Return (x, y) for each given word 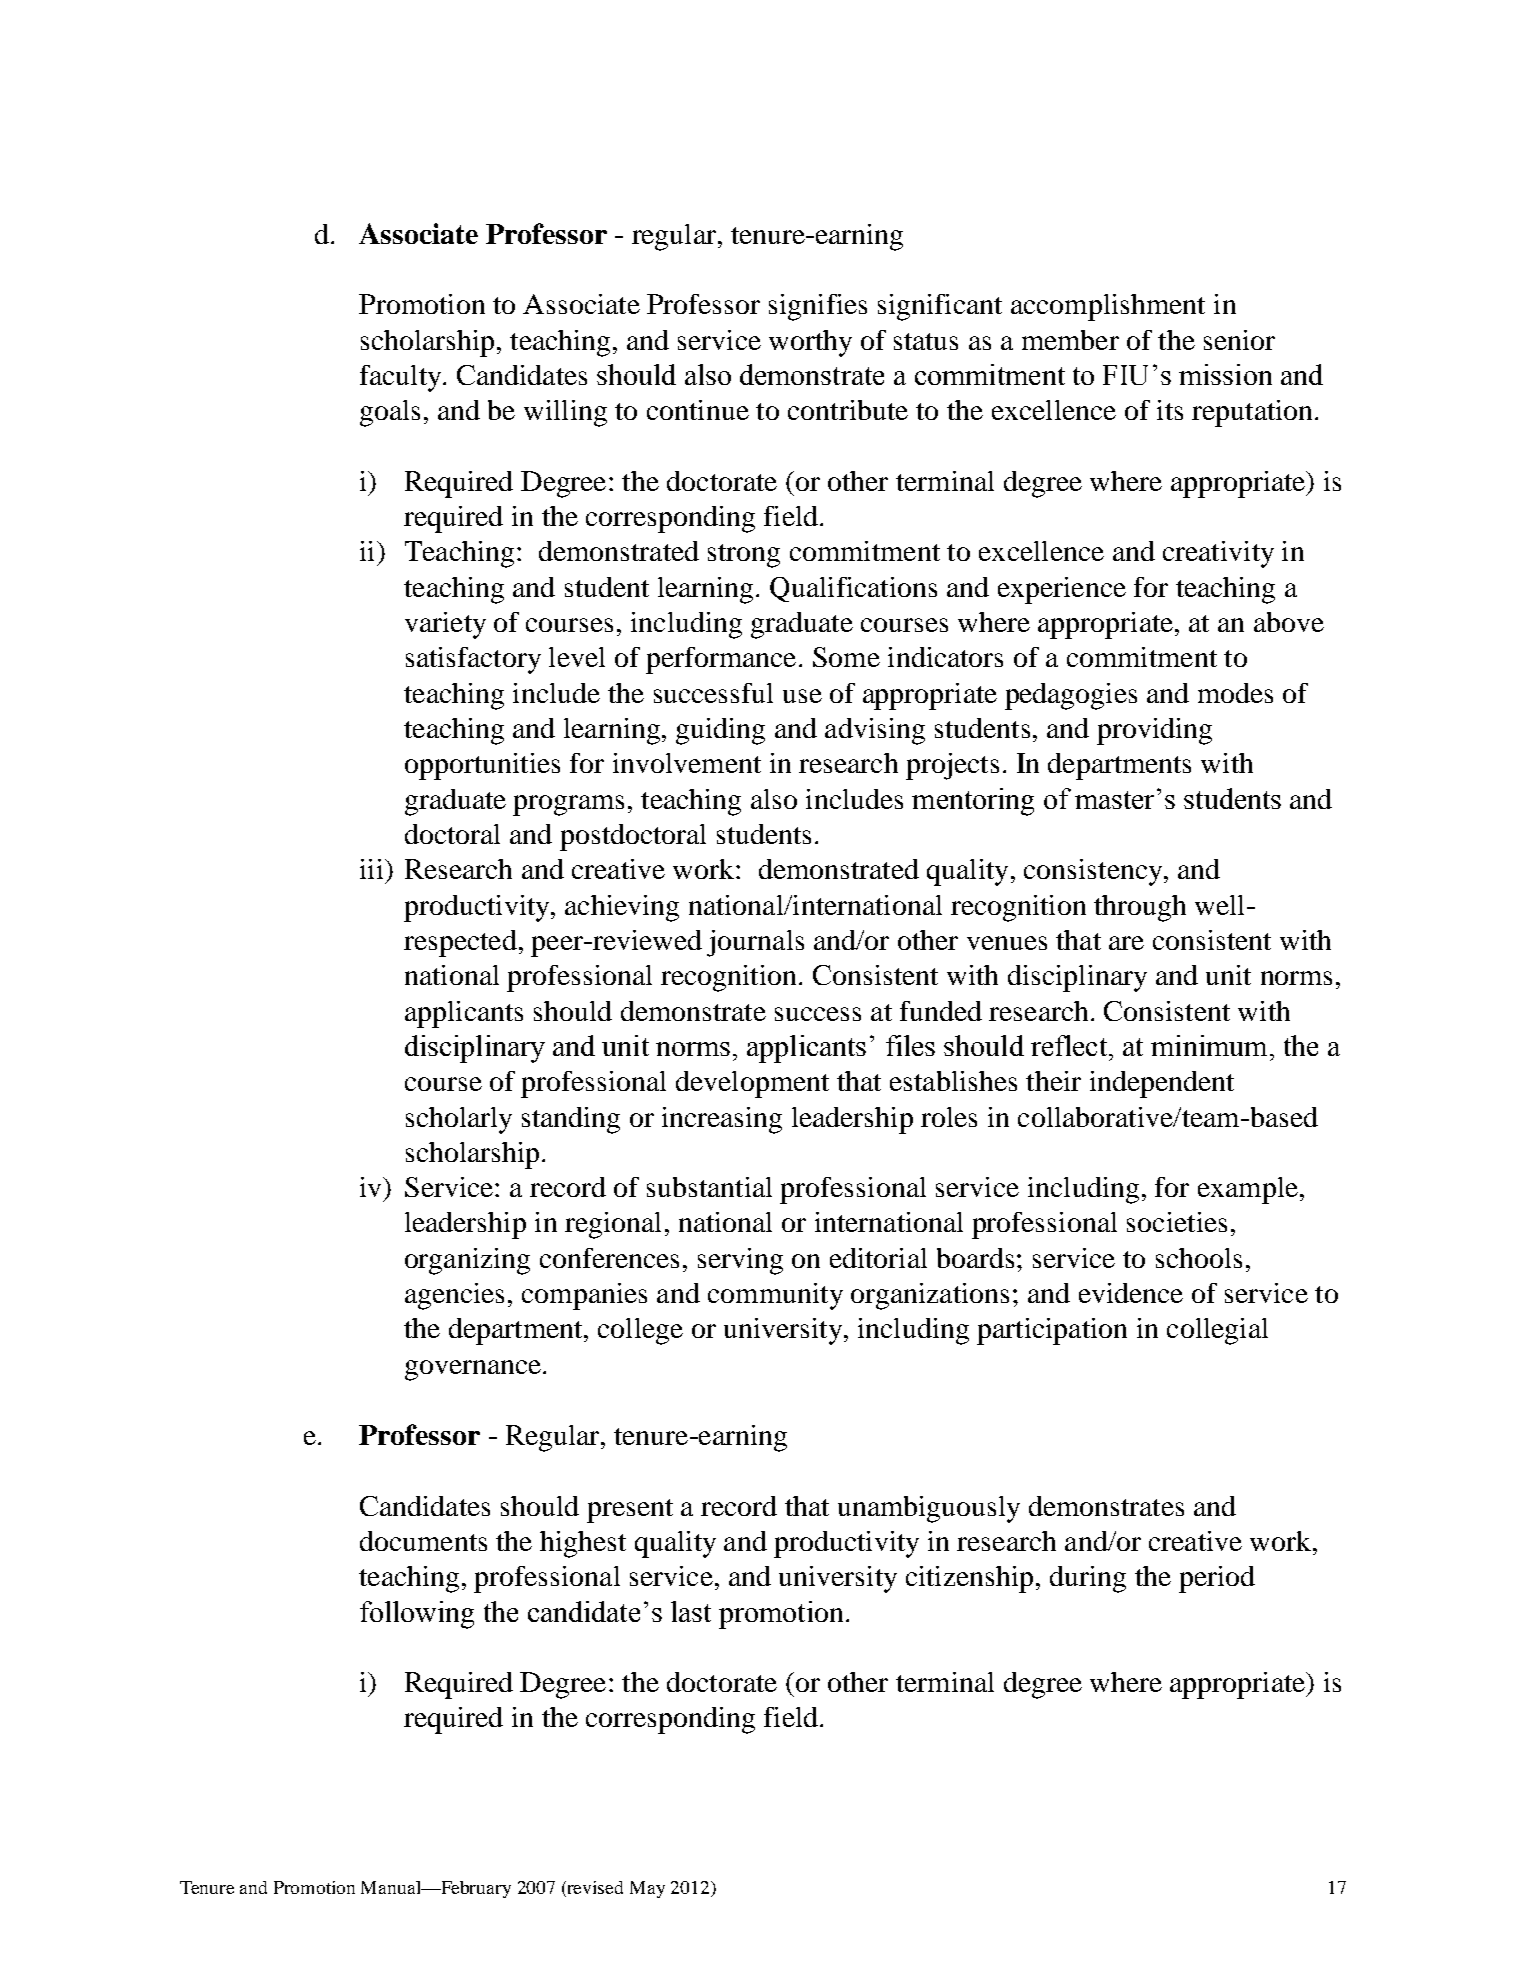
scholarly (459, 1120)
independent (1162, 1084)
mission (1225, 374)
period (1217, 1579)
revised (594, 1889)
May (647, 1889)
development (752, 1084)
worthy (810, 343)
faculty (402, 378)
